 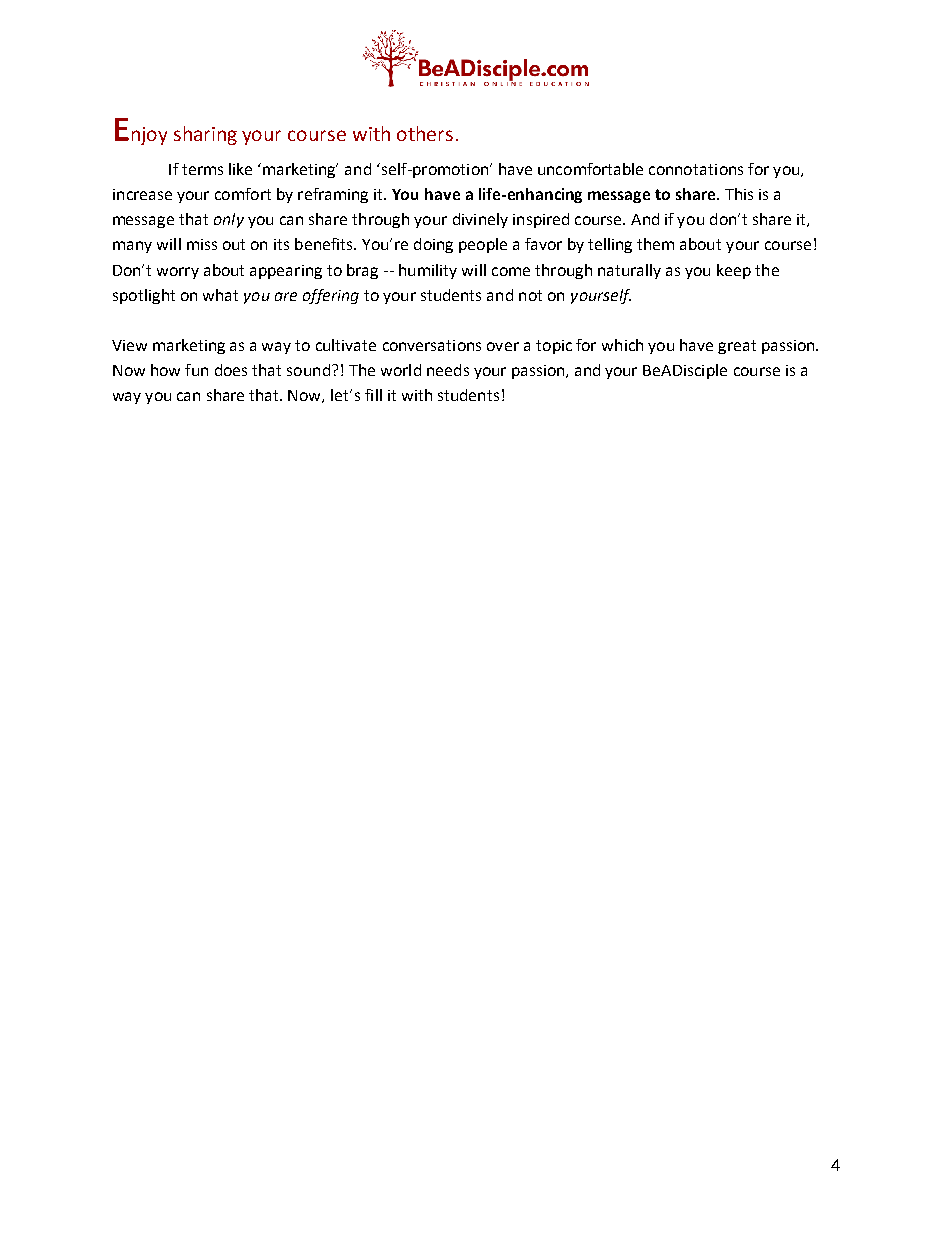 What do you see at coordinates (205, 135) in the screenshot?
I see `sharing` at bounding box center [205, 135].
